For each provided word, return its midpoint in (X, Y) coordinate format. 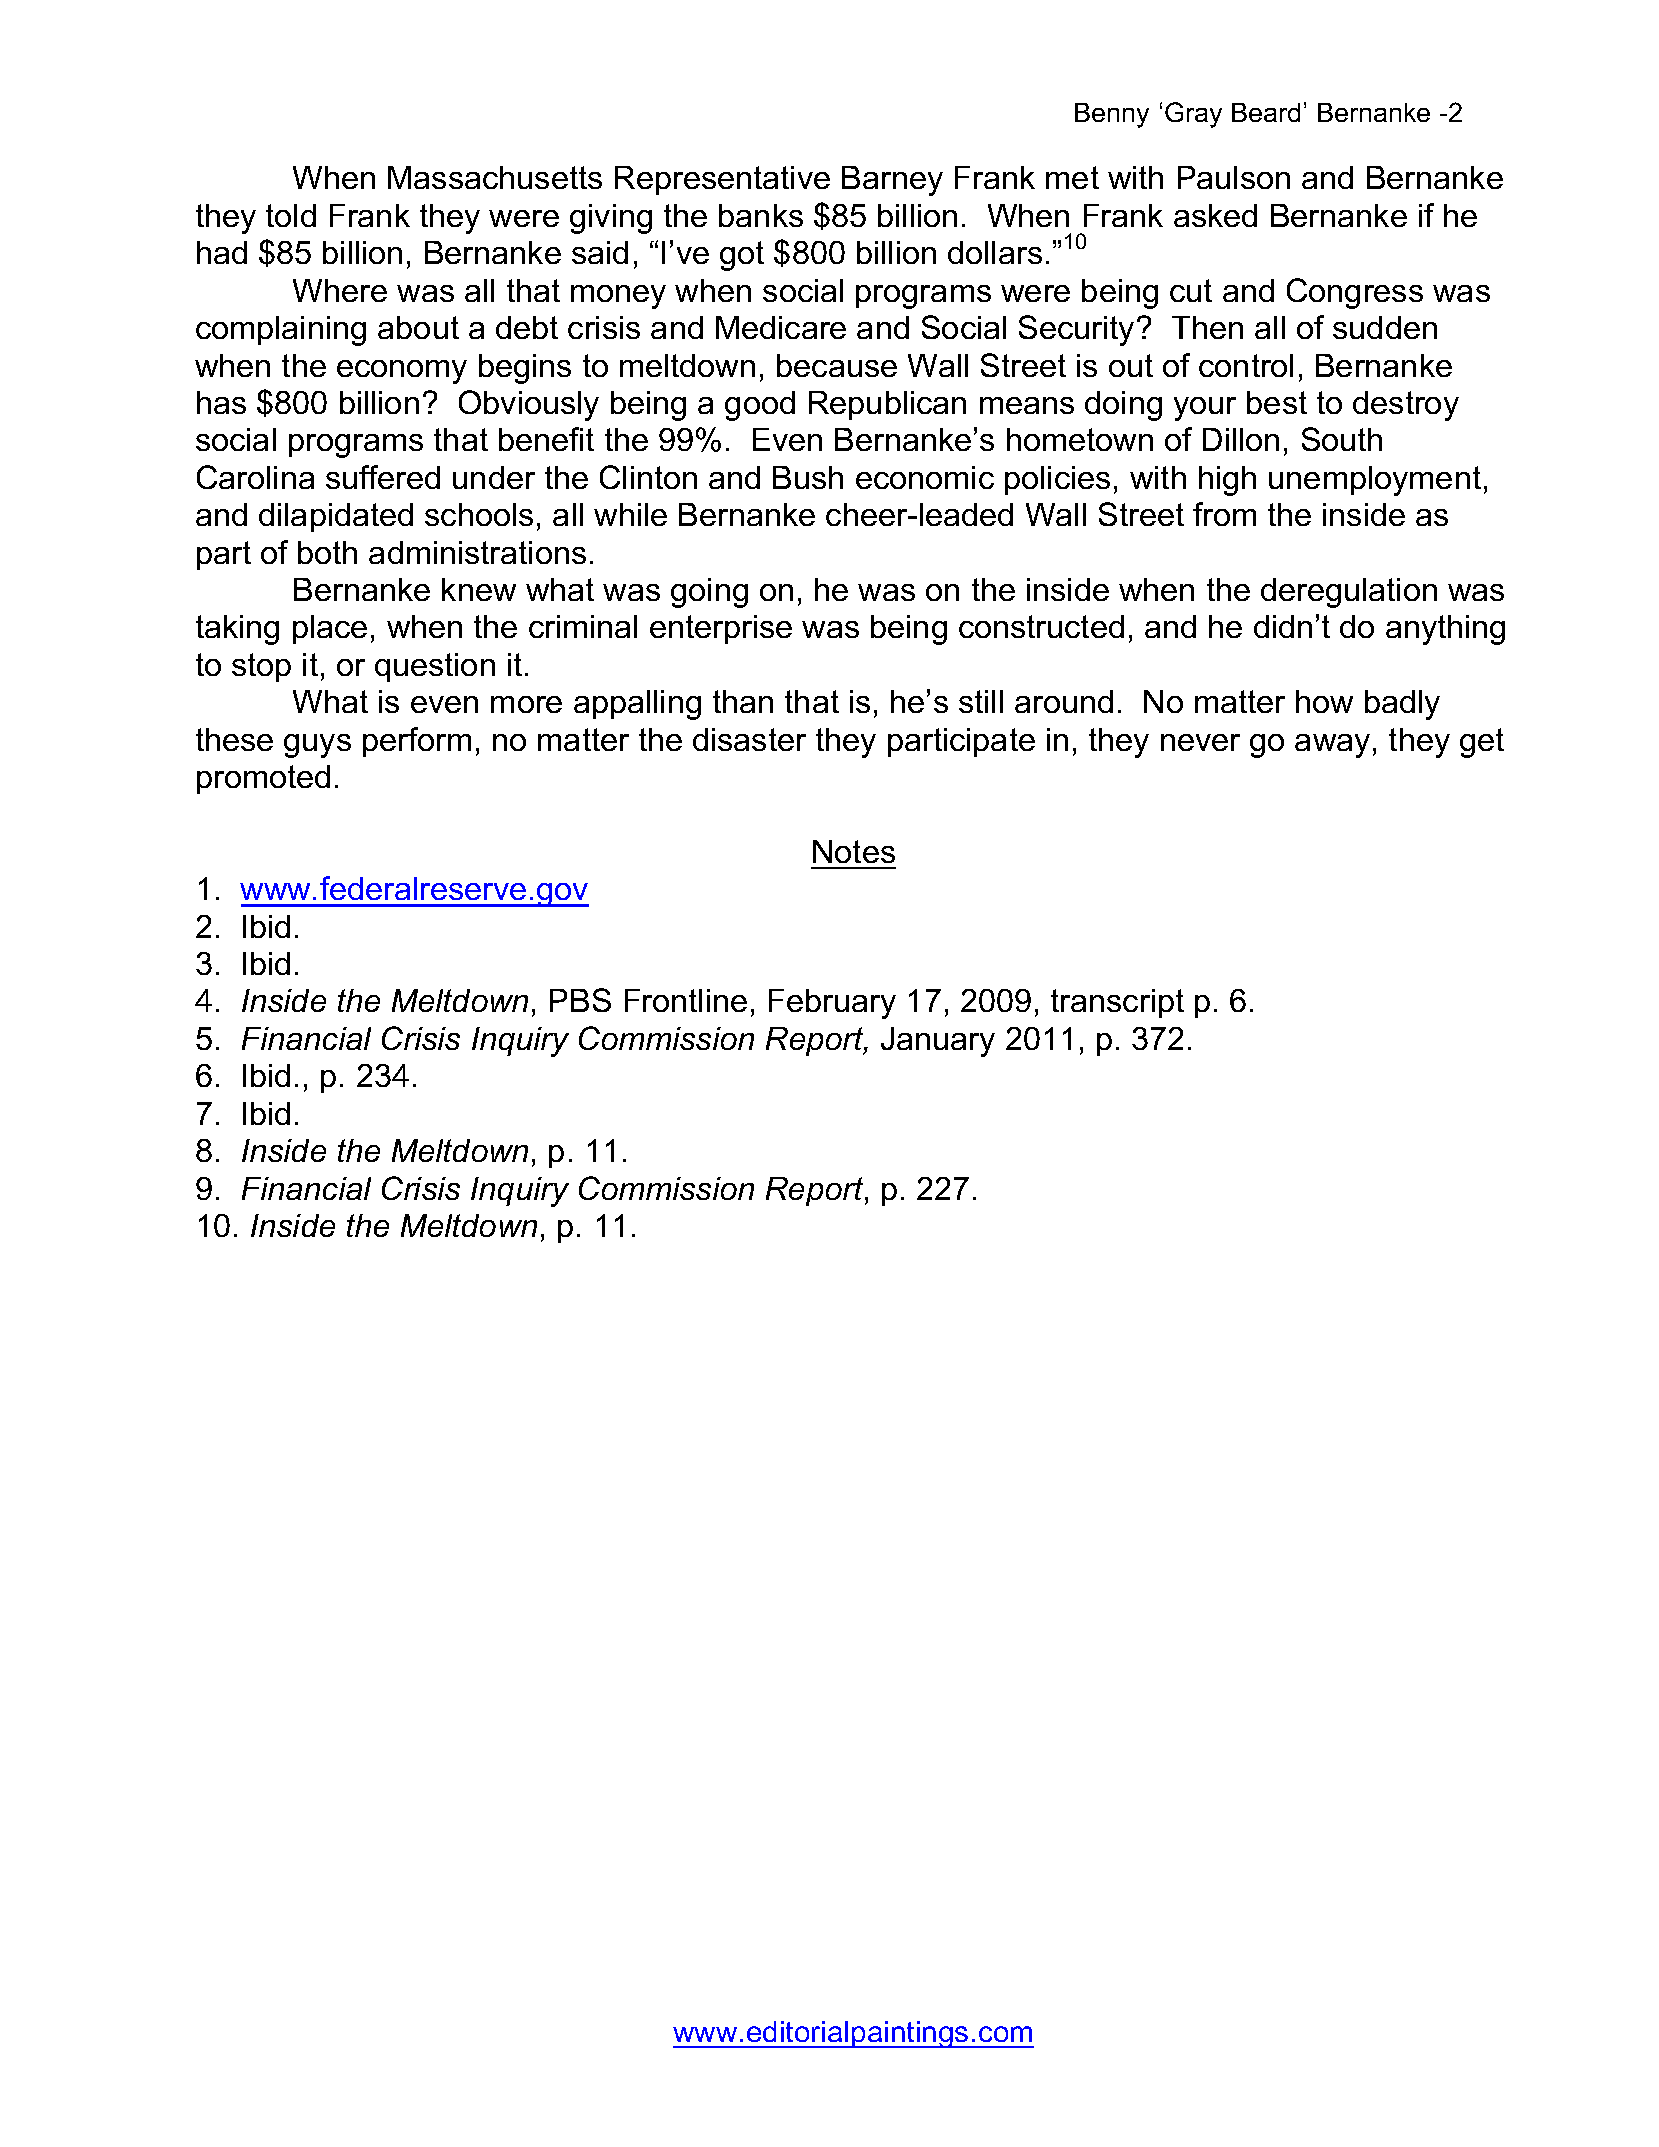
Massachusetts (495, 177)
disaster (749, 739)
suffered (383, 477)
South (1342, 439)
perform (417, 742)
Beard (1266, 112)
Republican (887, 405)
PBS (580, 1000)
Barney (892, 181)
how (1324, 701)
